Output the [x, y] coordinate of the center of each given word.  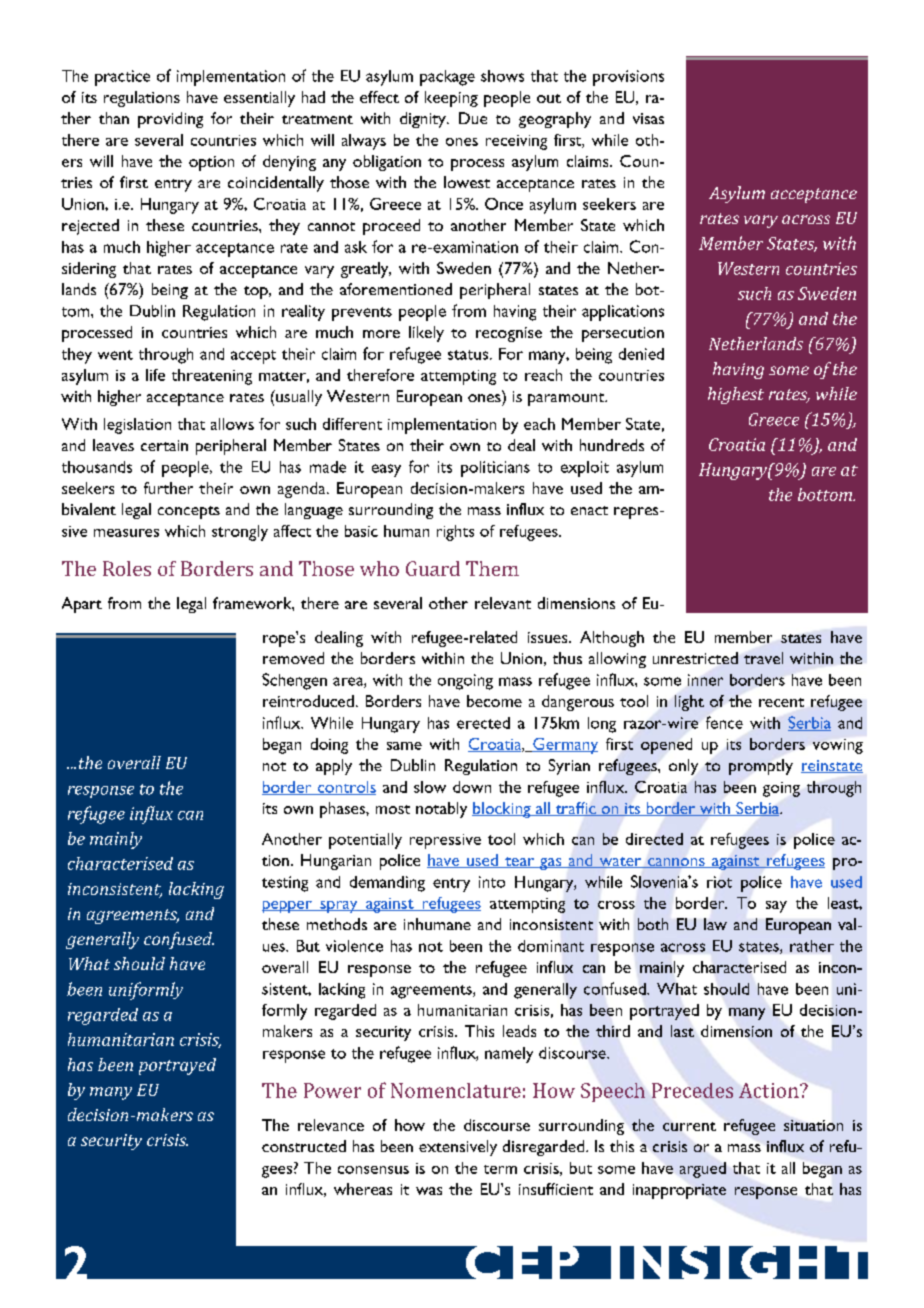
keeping [451, 99]
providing [170, 120]
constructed [304, 1146]
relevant [503, 603]
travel [763, 658]
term [500, 1169]
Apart [82, 605]
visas [648, 118]
